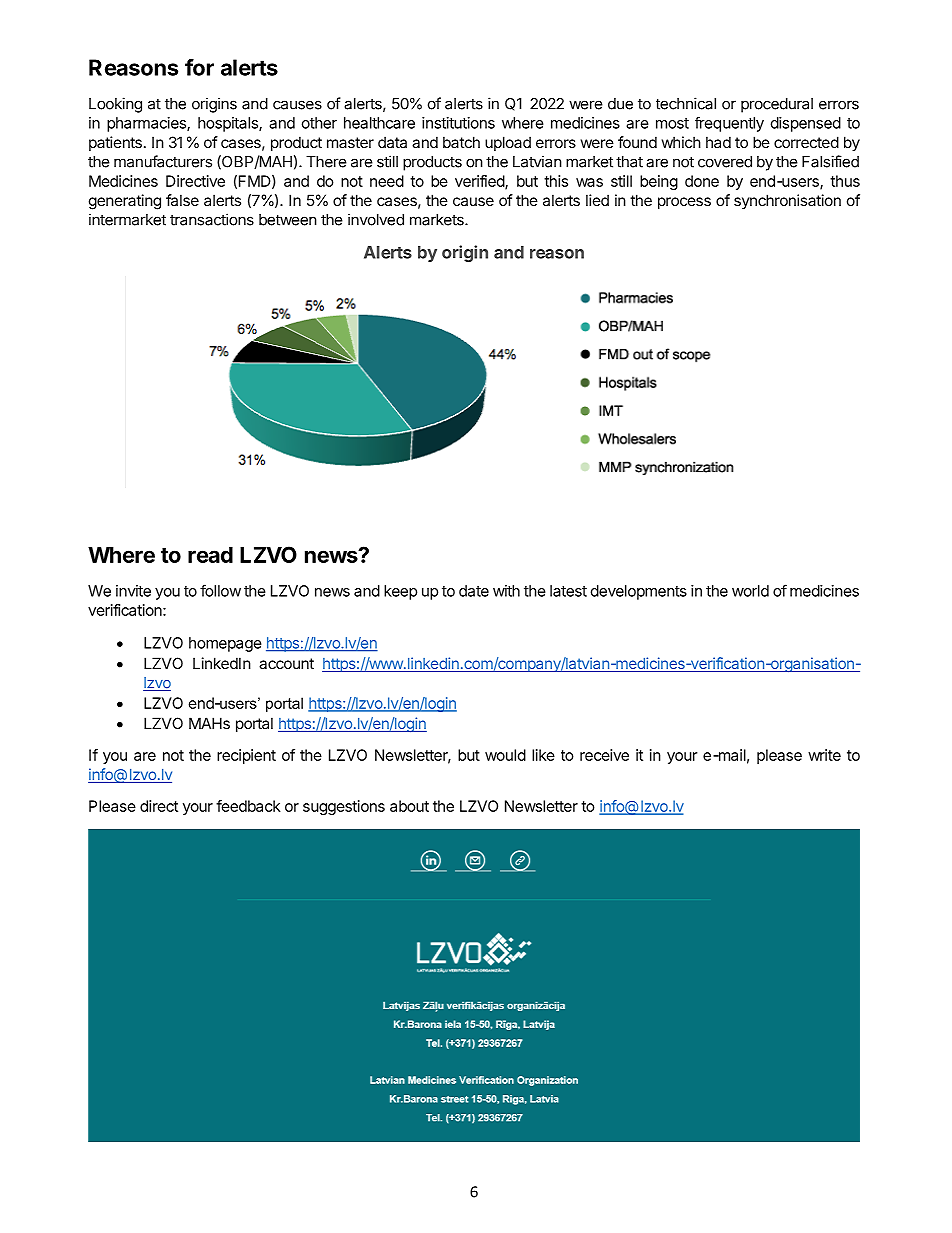 The width and height of the page is (952, 1233). Describe the element at coordinates (199, 67) in the page. I see `for` at that location.
